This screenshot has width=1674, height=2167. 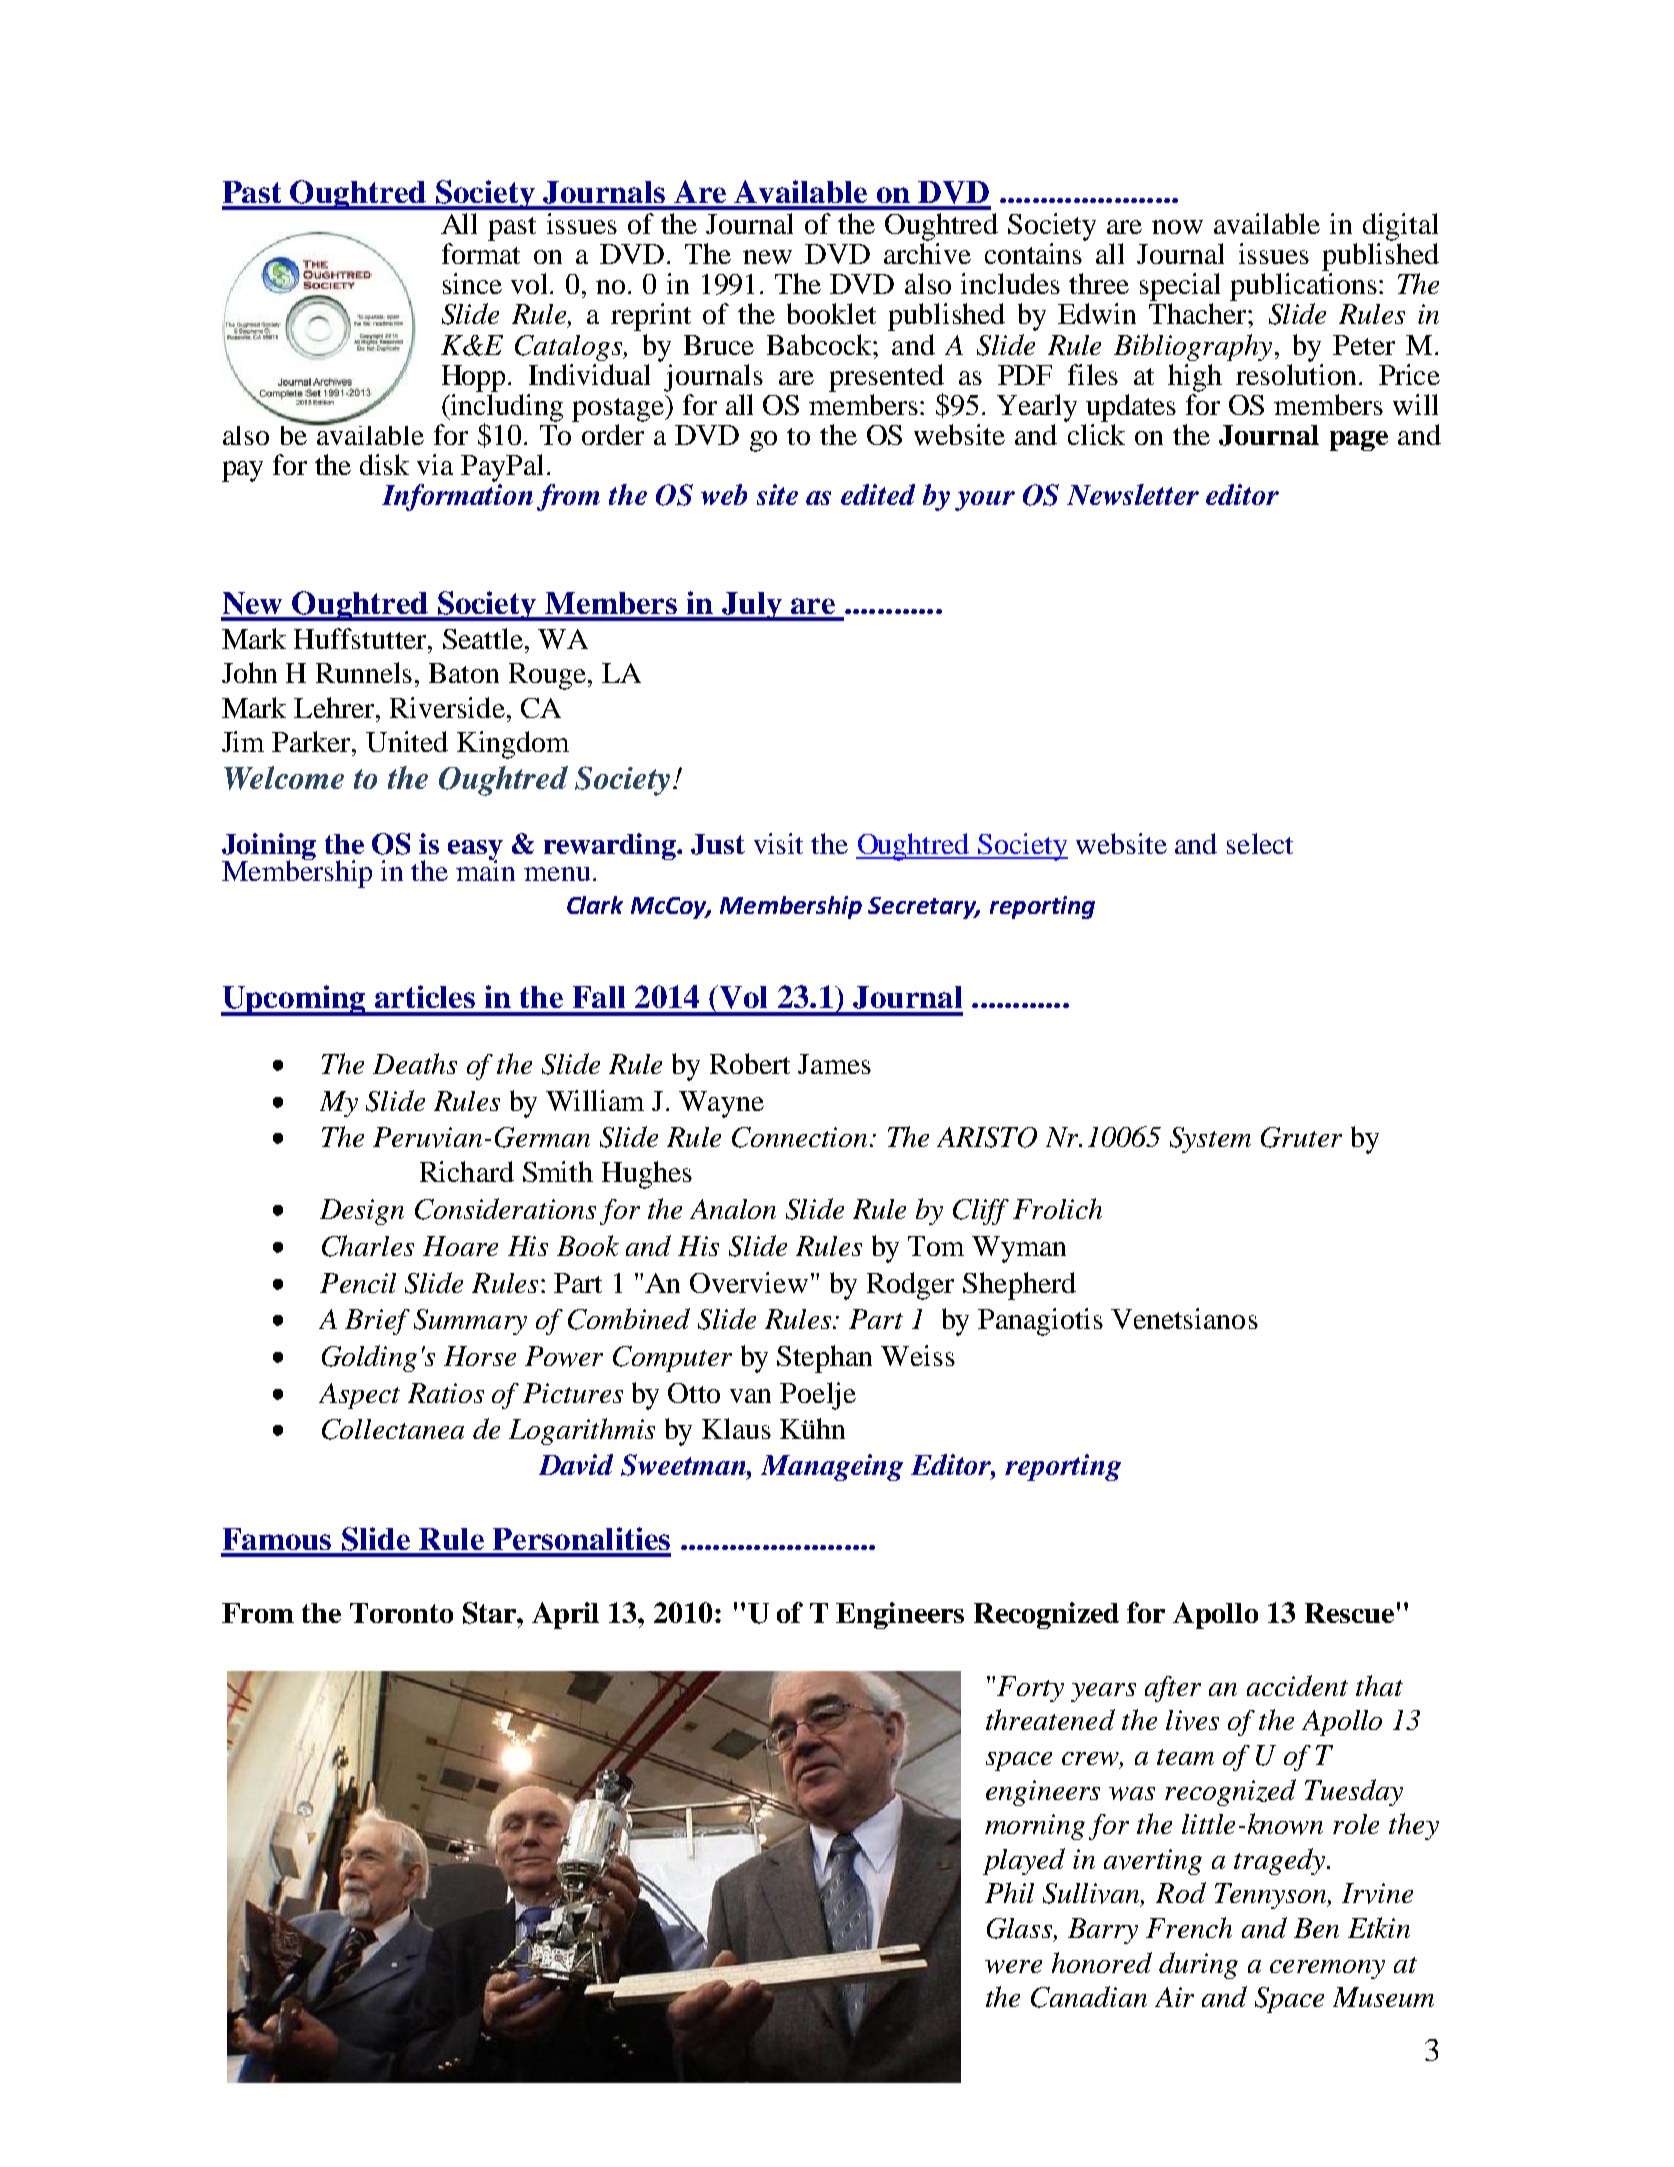 I want to click on visit, so click(x=778, y=843).
